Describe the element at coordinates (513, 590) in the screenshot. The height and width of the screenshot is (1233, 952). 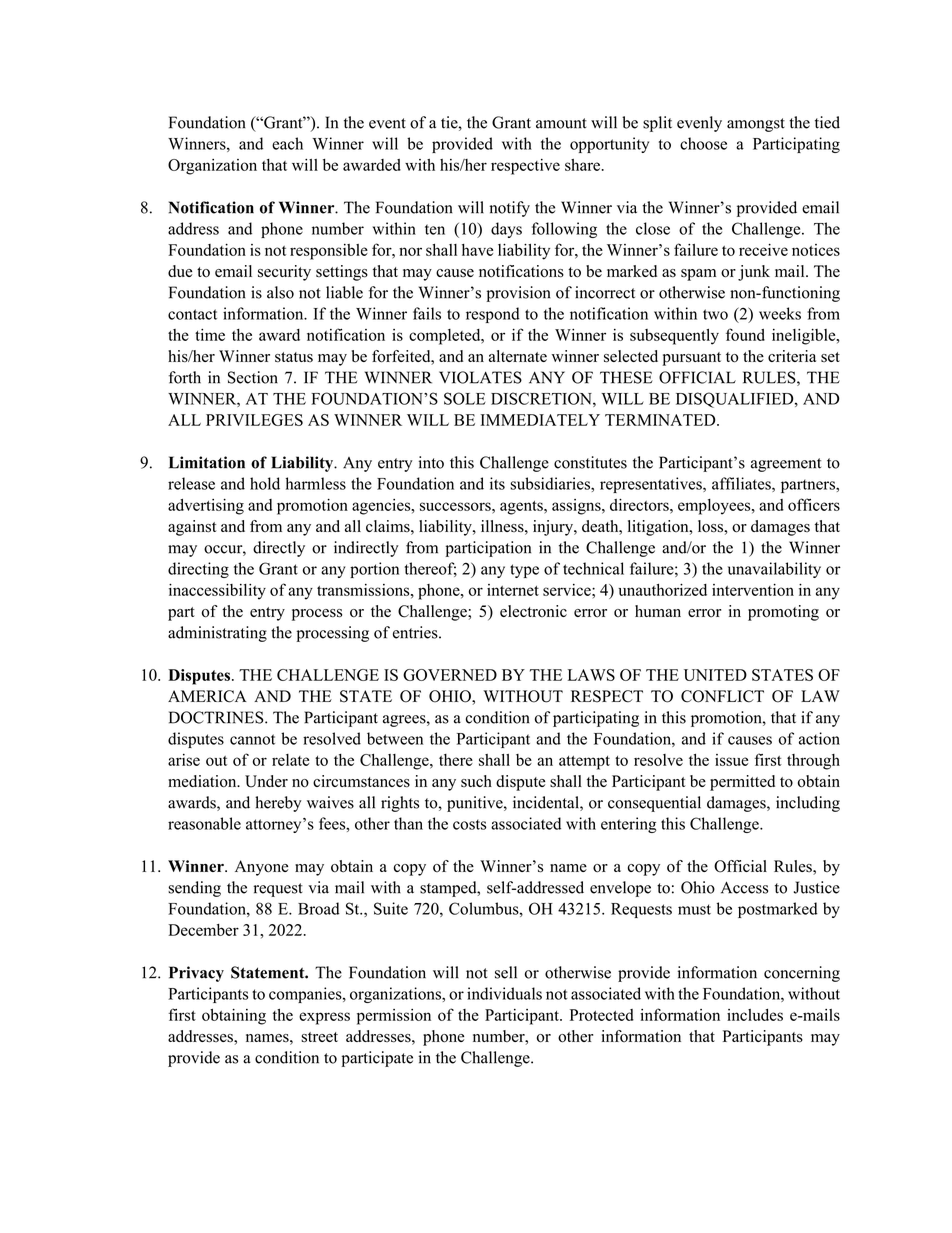
I see `internet` at that location.
